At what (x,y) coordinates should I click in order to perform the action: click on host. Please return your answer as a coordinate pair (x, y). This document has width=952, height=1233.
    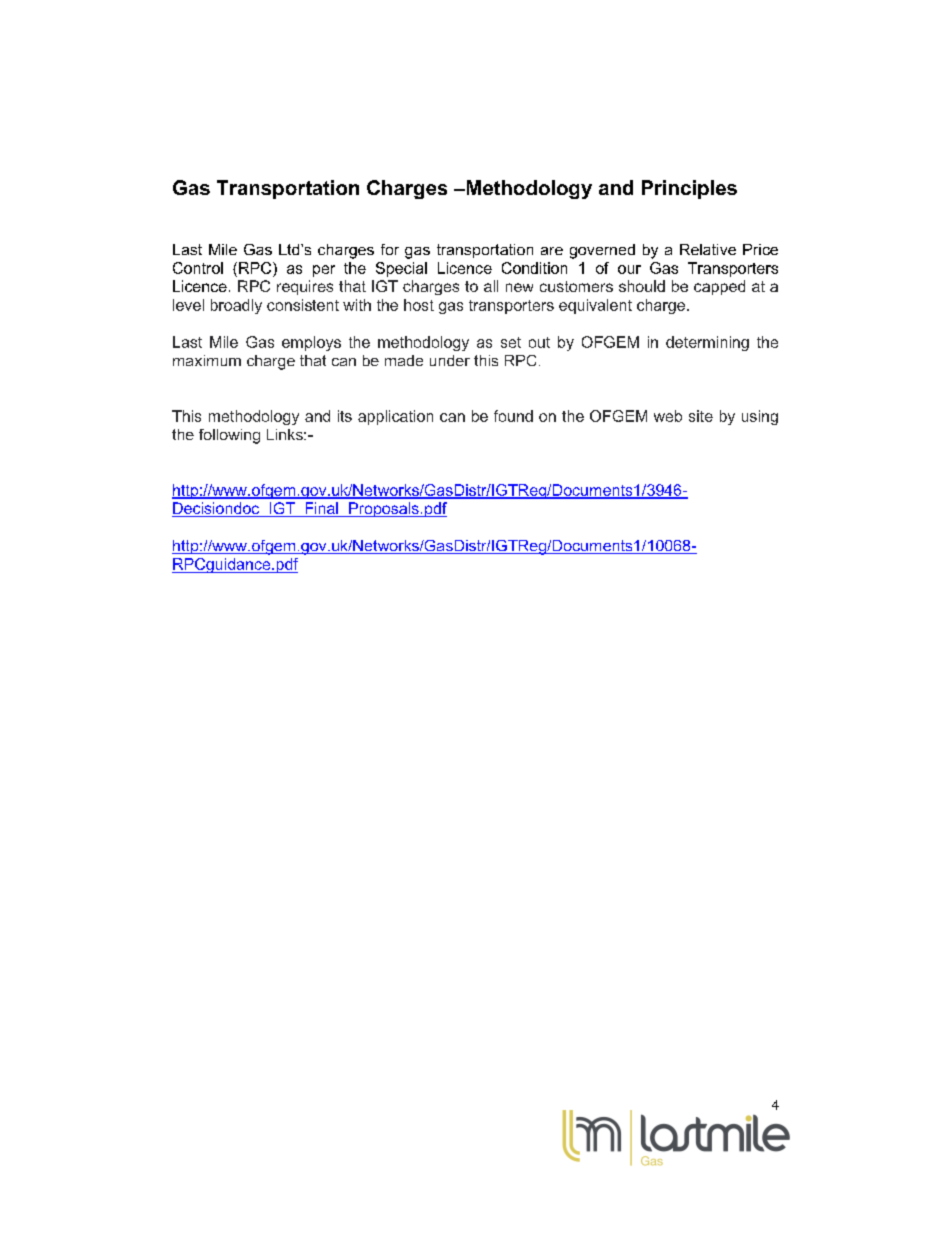
    Looking at the image, I should click on (419, 305).
